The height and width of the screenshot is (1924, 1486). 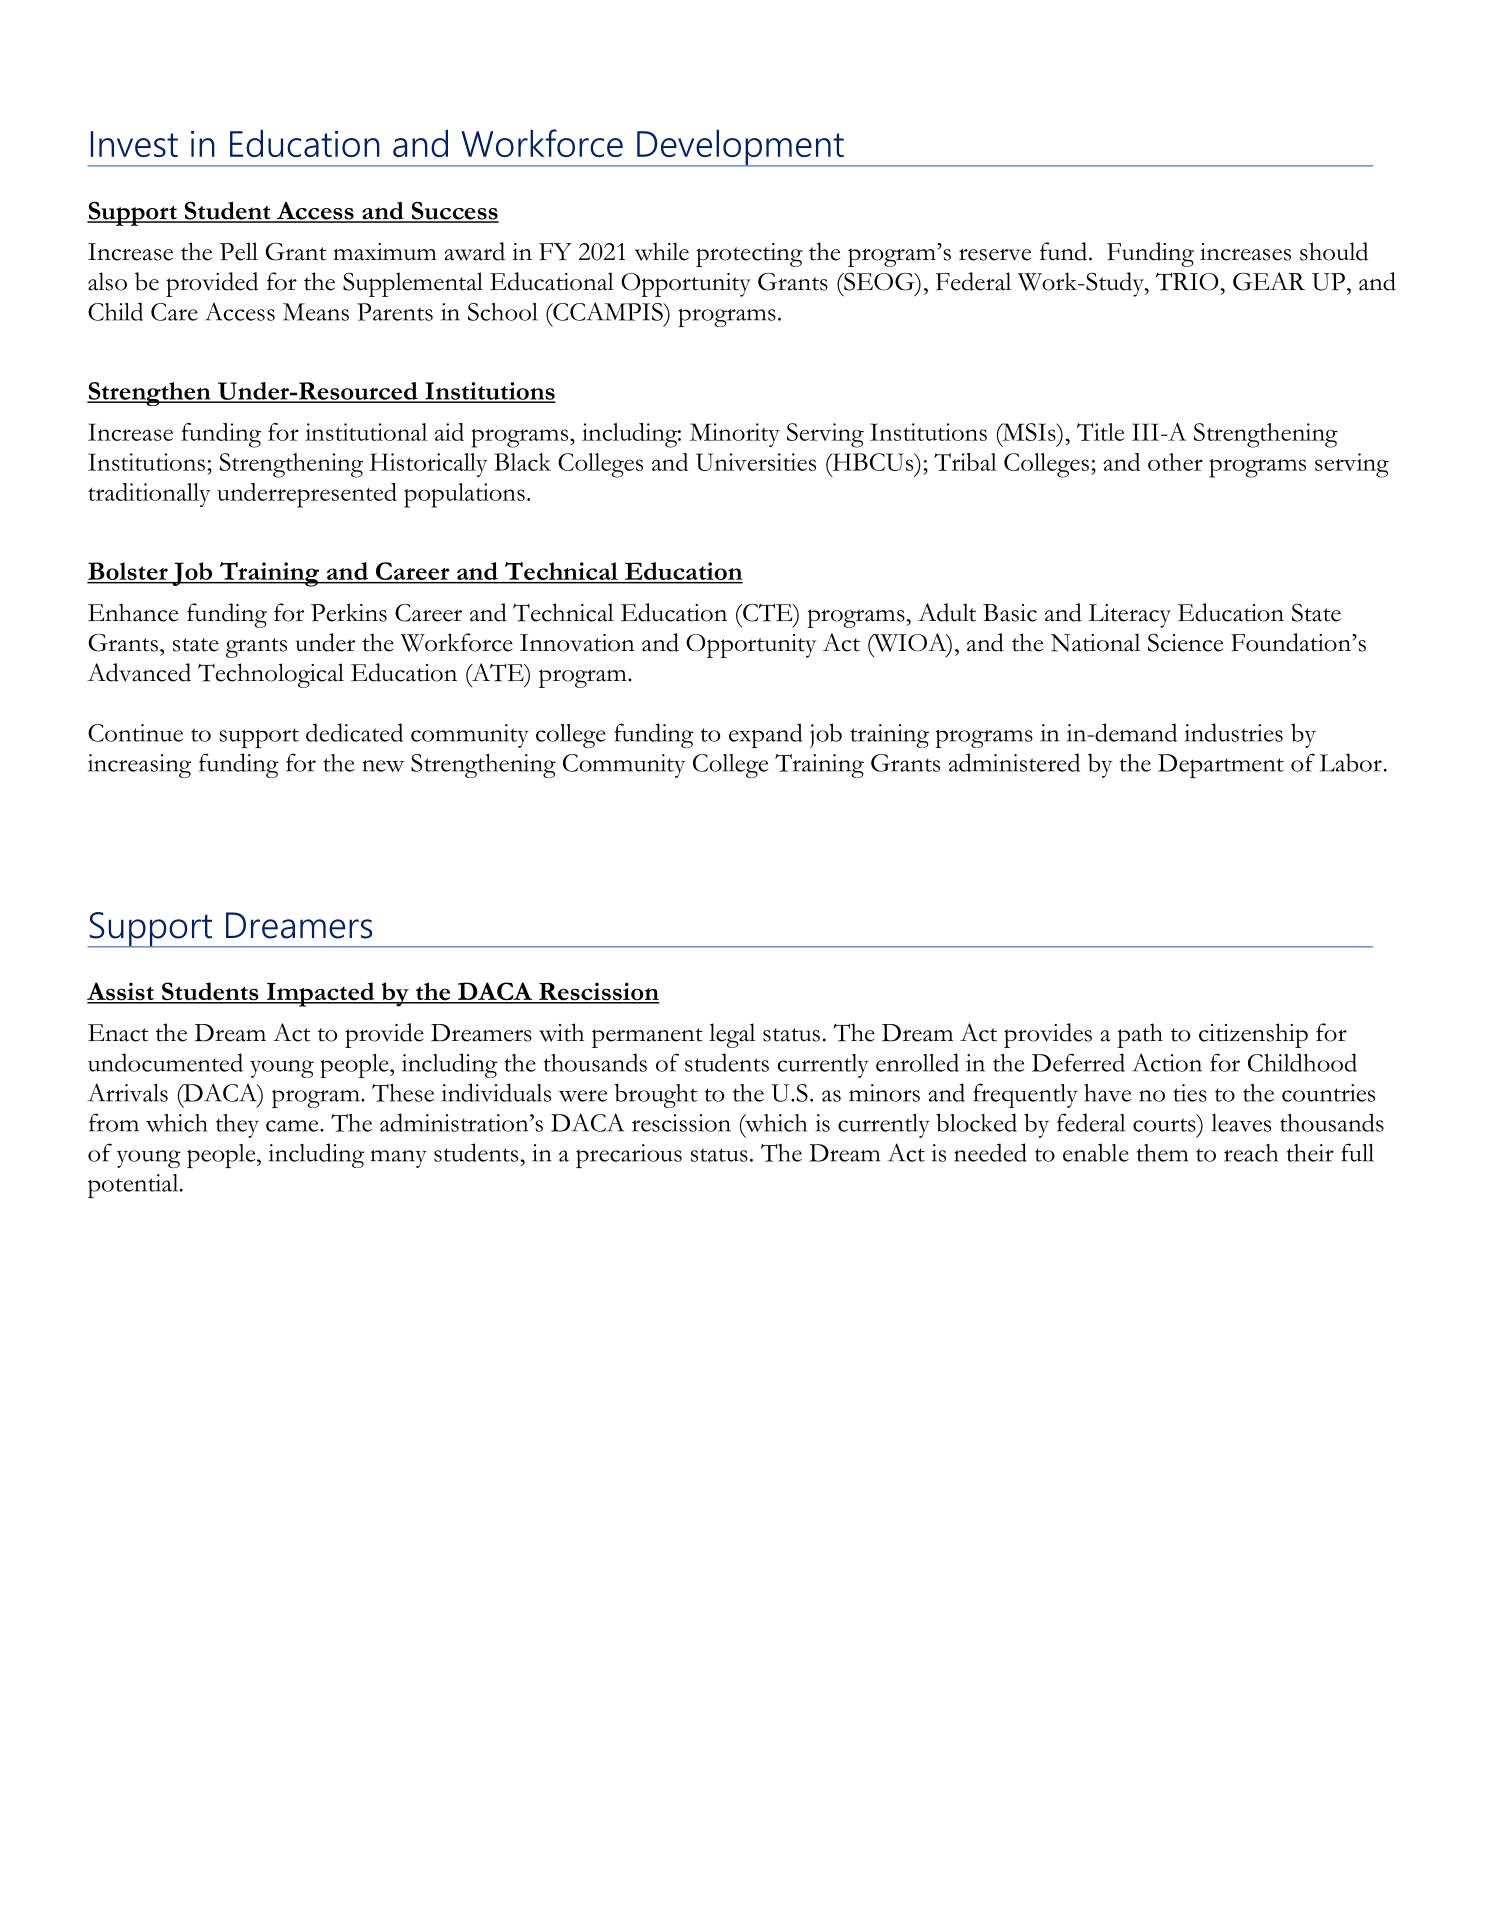 What do you see at coordinates (149, 495) in the screenshot?
I see `traditionally` at bounding box center [149, 495].
